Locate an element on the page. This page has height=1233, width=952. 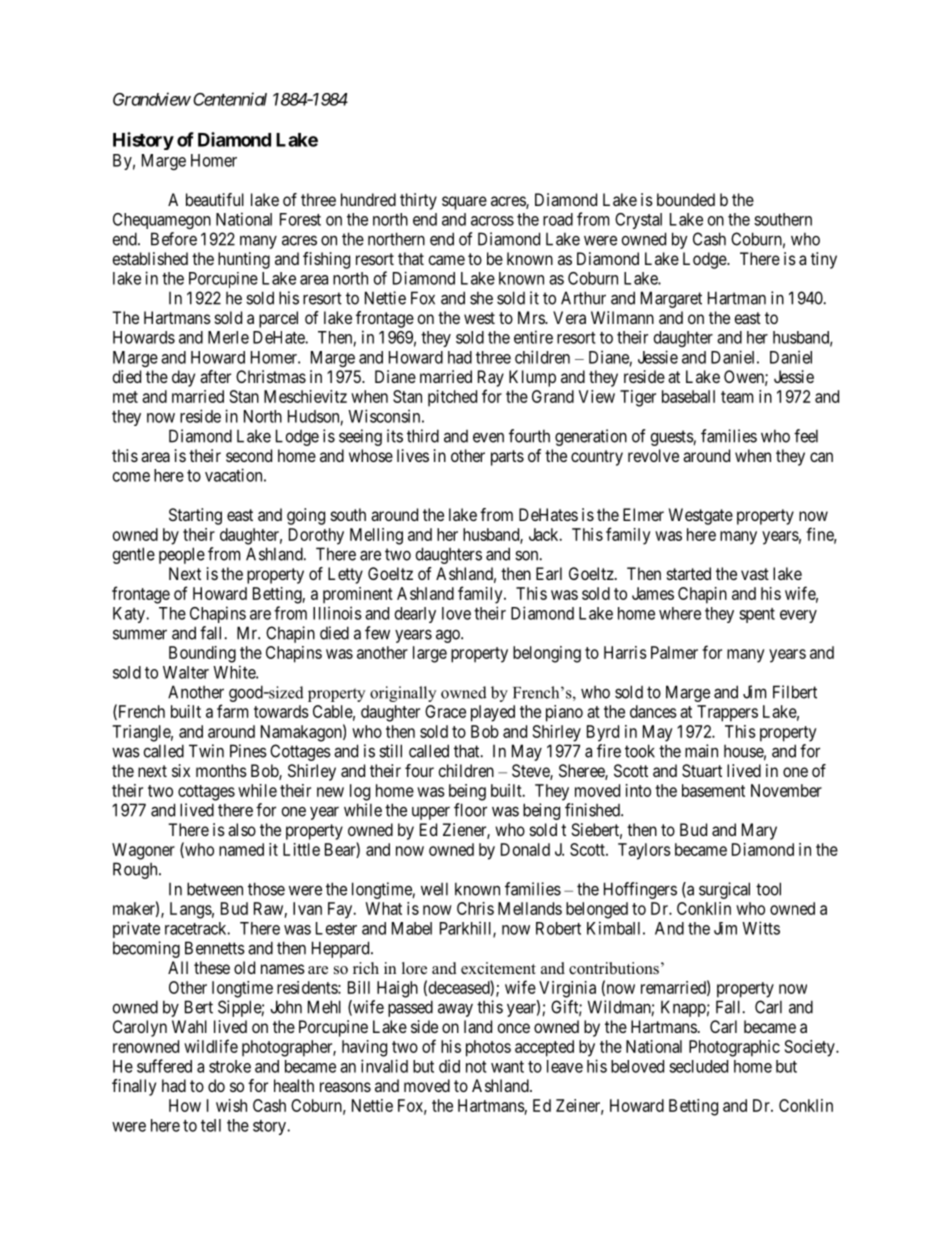
surgical is located at coordinates (724, 890).
